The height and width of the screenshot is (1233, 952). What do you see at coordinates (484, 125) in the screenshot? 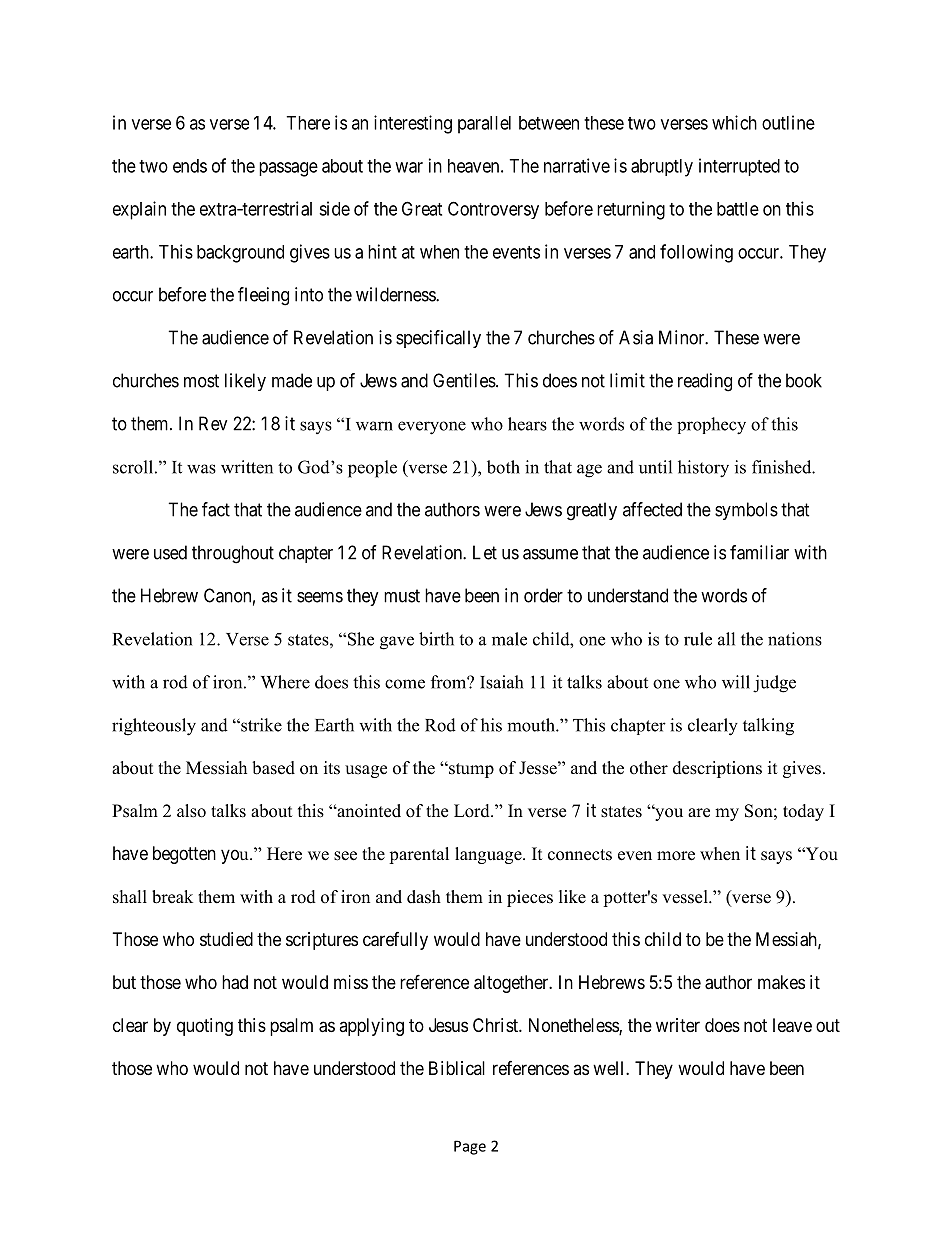
I see `parallel` at bounding box center [484, 125].
